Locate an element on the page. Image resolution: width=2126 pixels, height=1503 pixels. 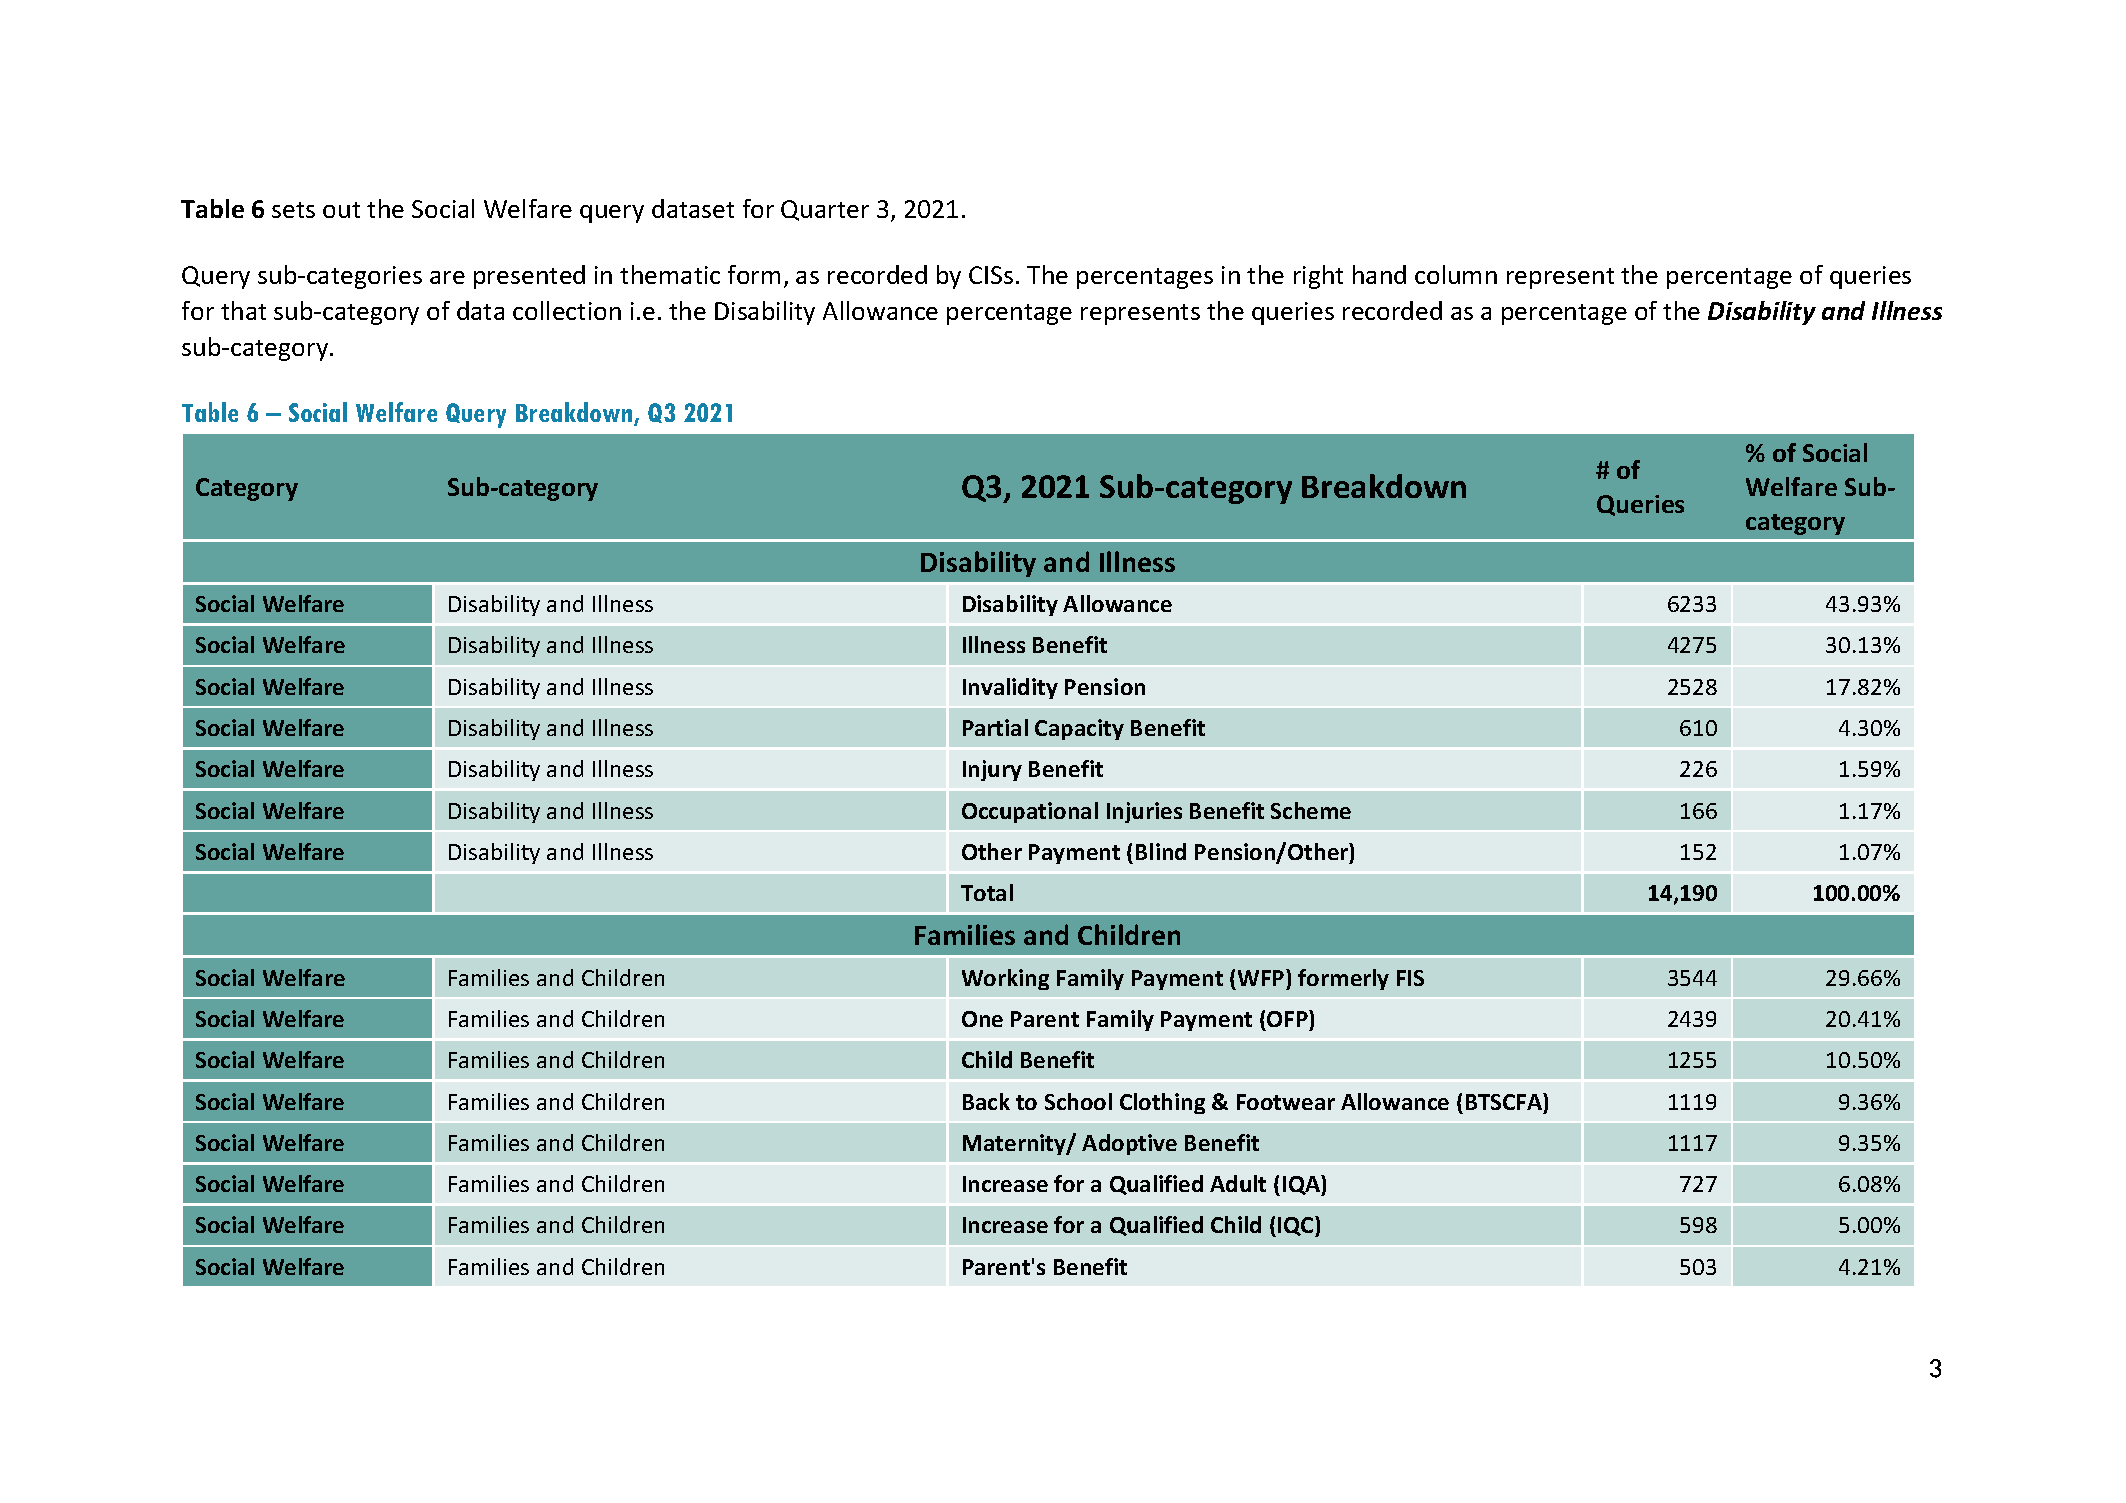
Quarter is located at coordinates (825, 210).
